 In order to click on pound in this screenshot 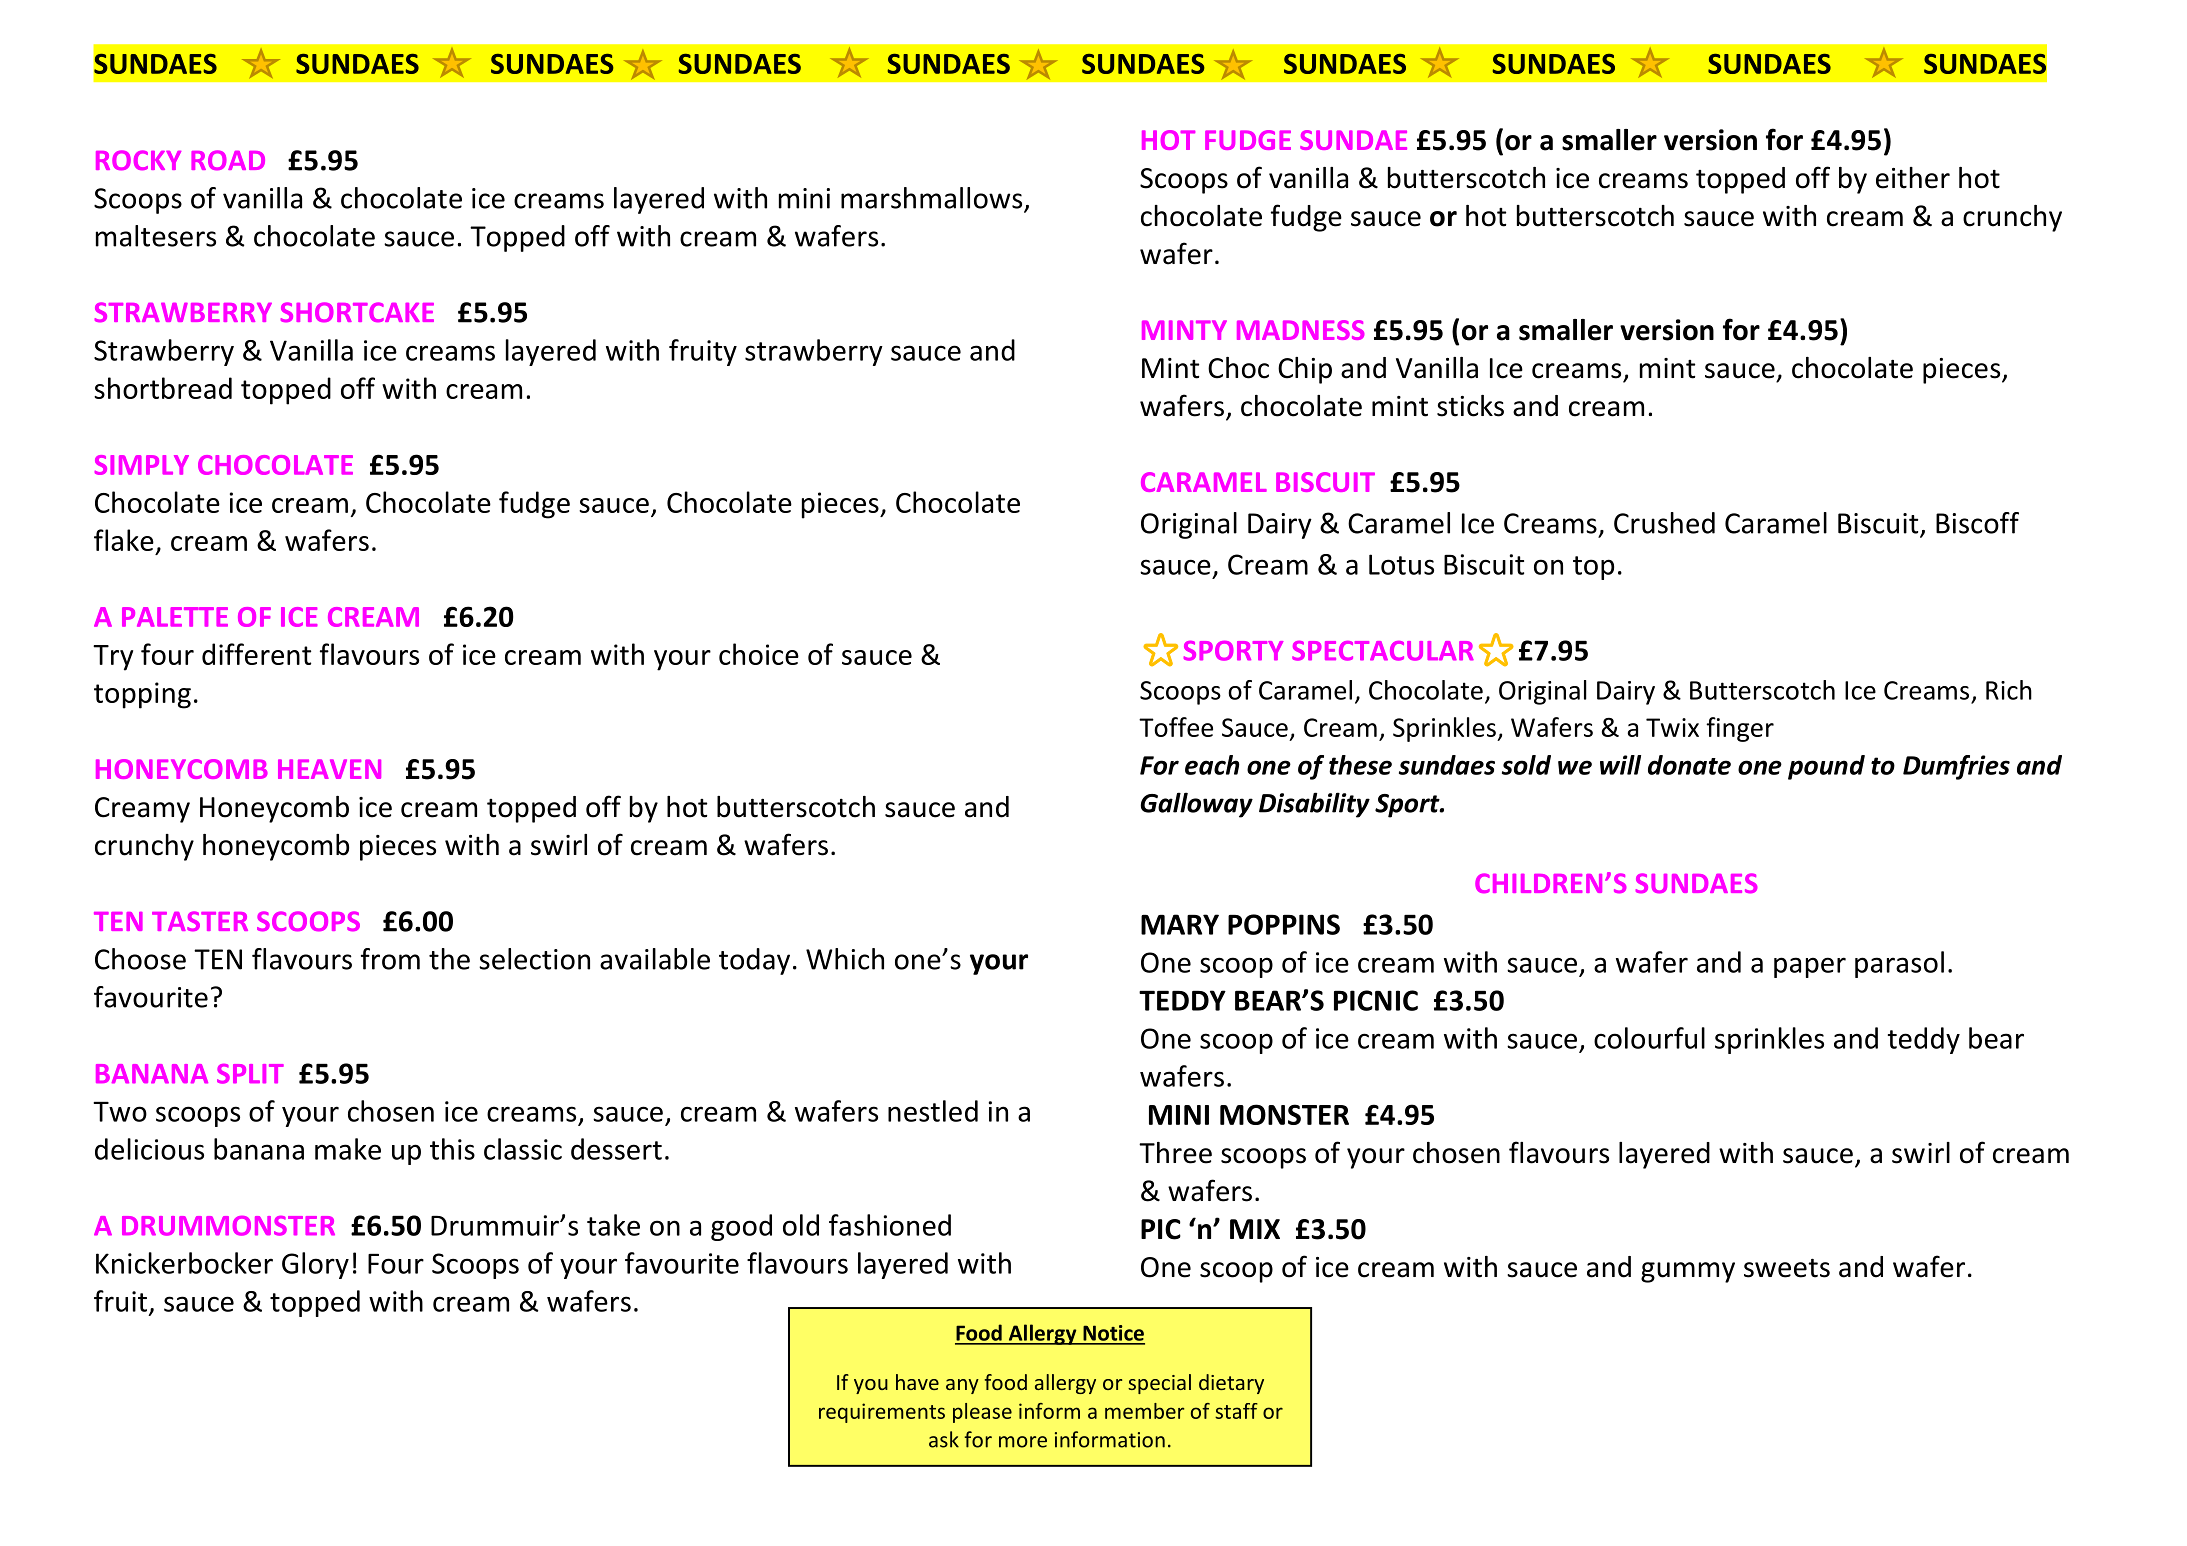, I will do `click(1826, 767)`.
